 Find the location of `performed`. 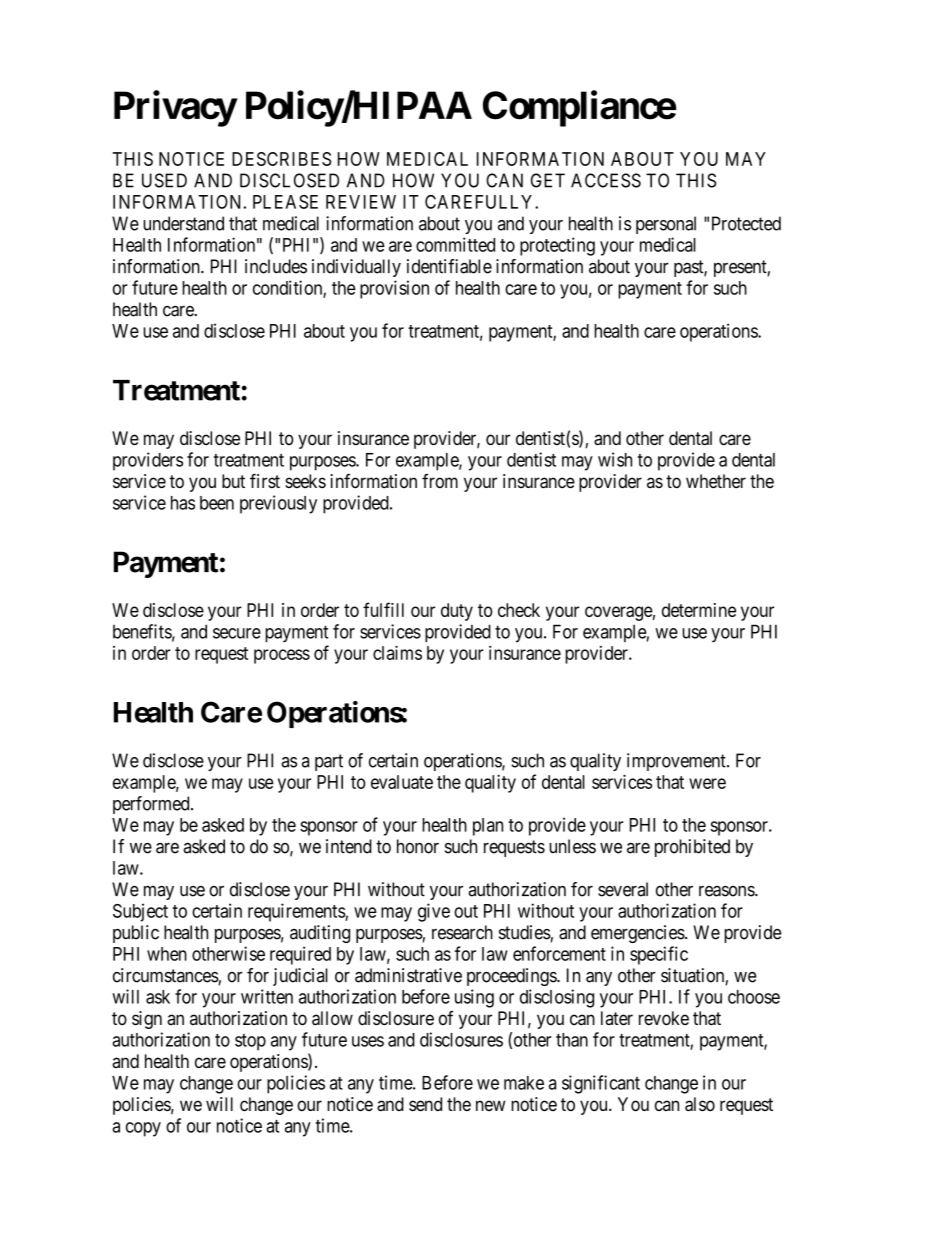

performed is located at coordinates (152, 805).
